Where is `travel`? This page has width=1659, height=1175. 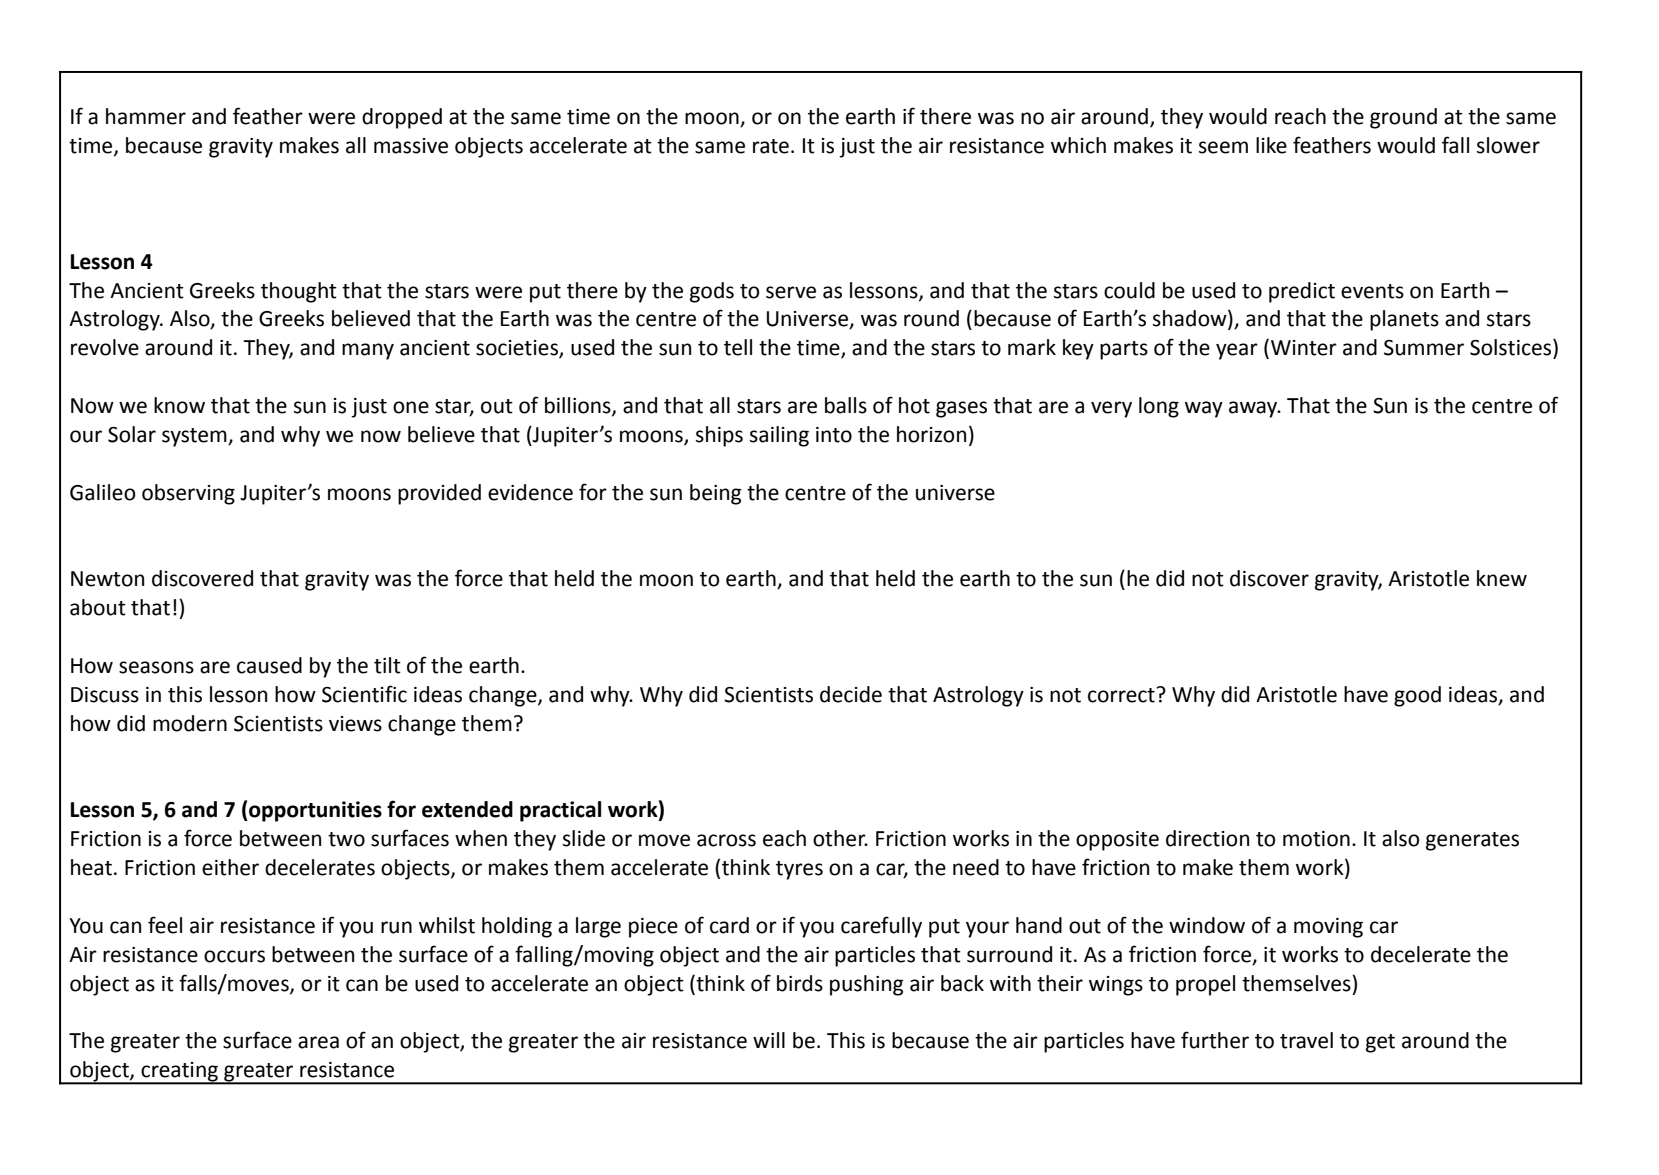 travel is located at coordinates (1306, 1040).
